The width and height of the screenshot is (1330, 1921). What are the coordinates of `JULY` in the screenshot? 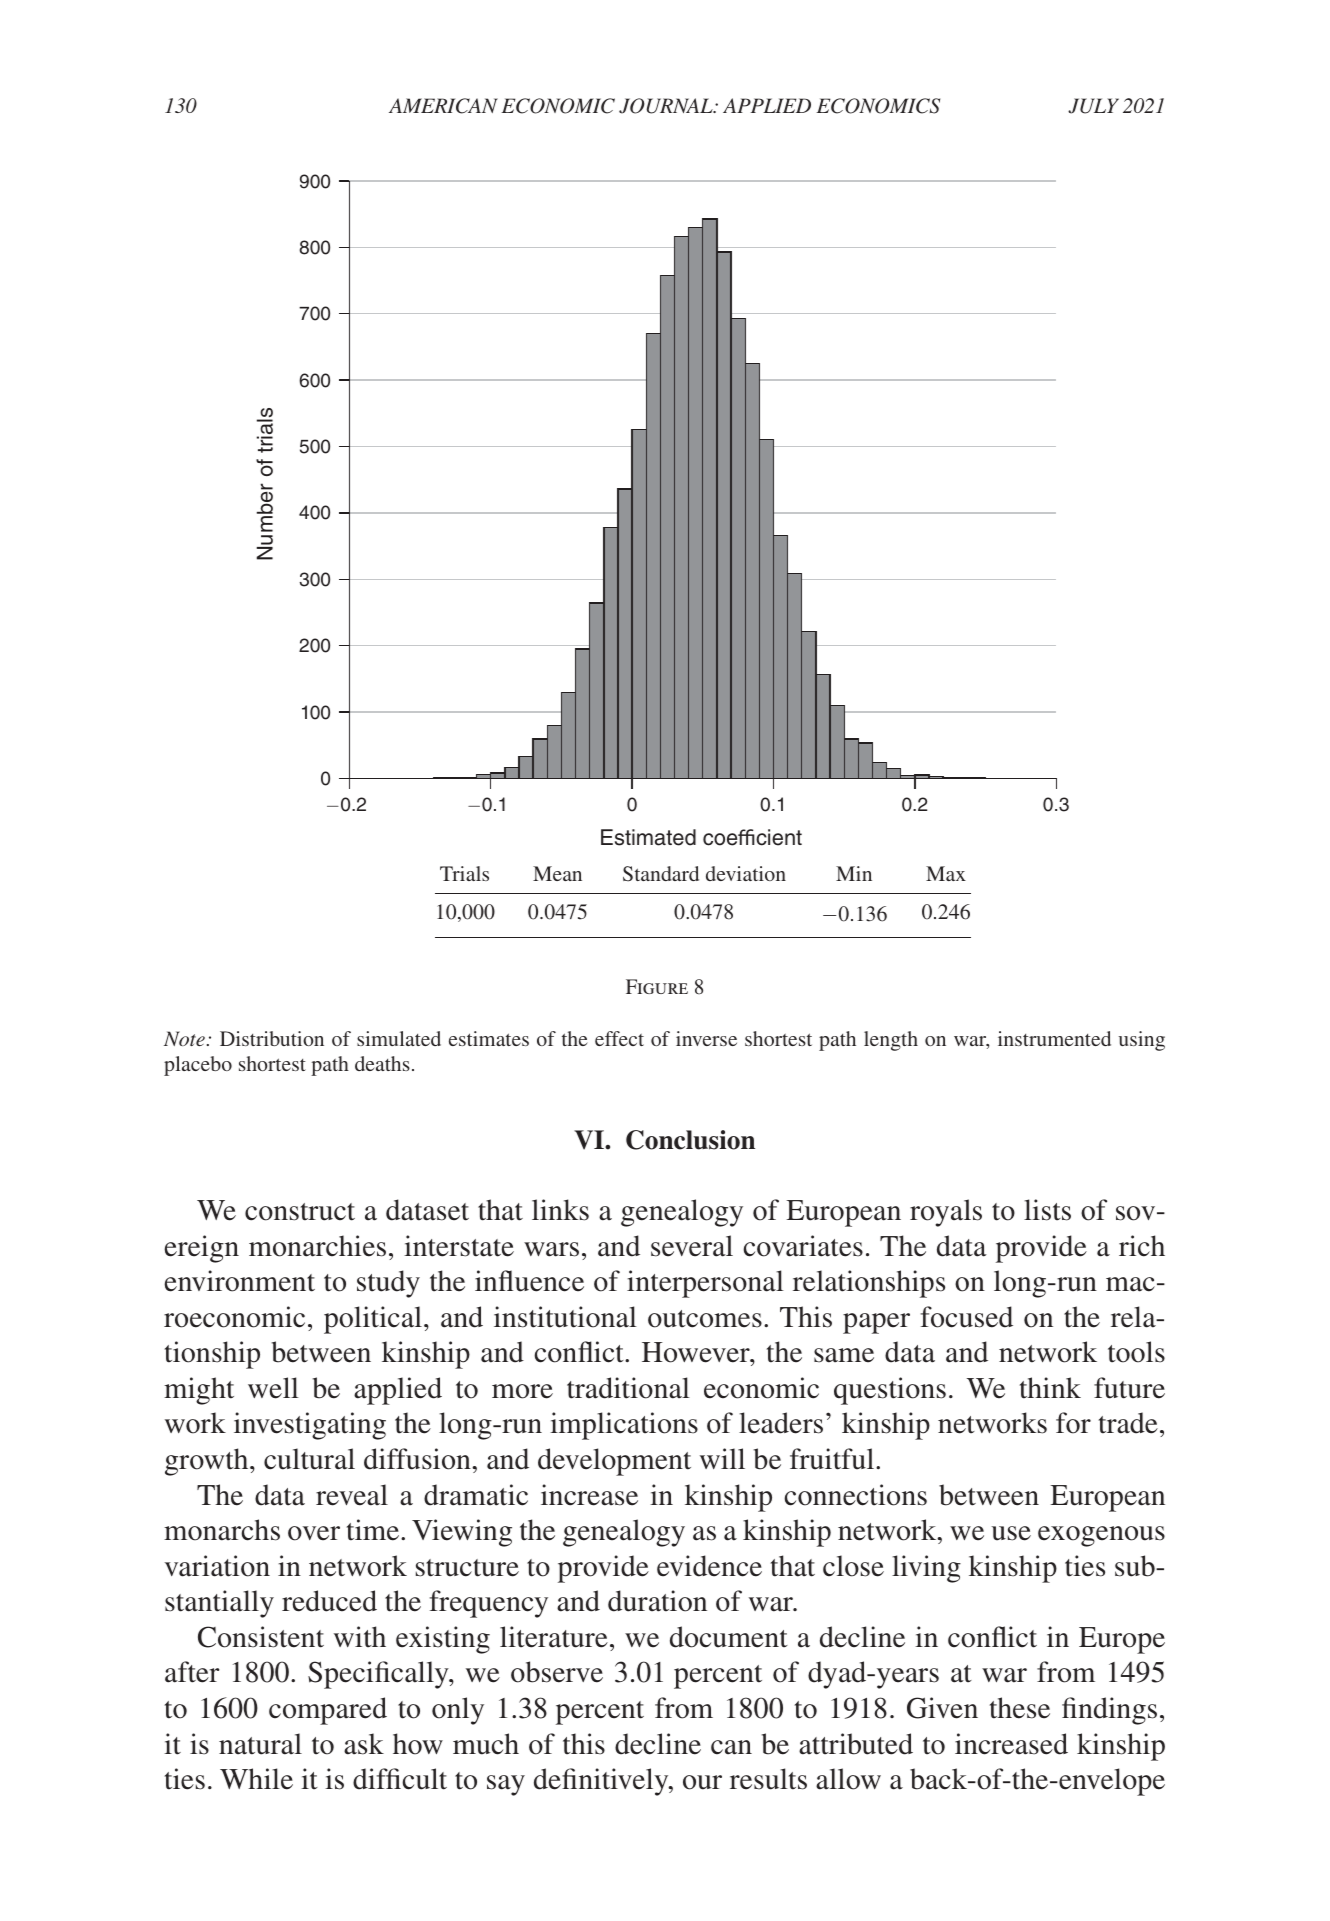 It's located at (1093, 106).
